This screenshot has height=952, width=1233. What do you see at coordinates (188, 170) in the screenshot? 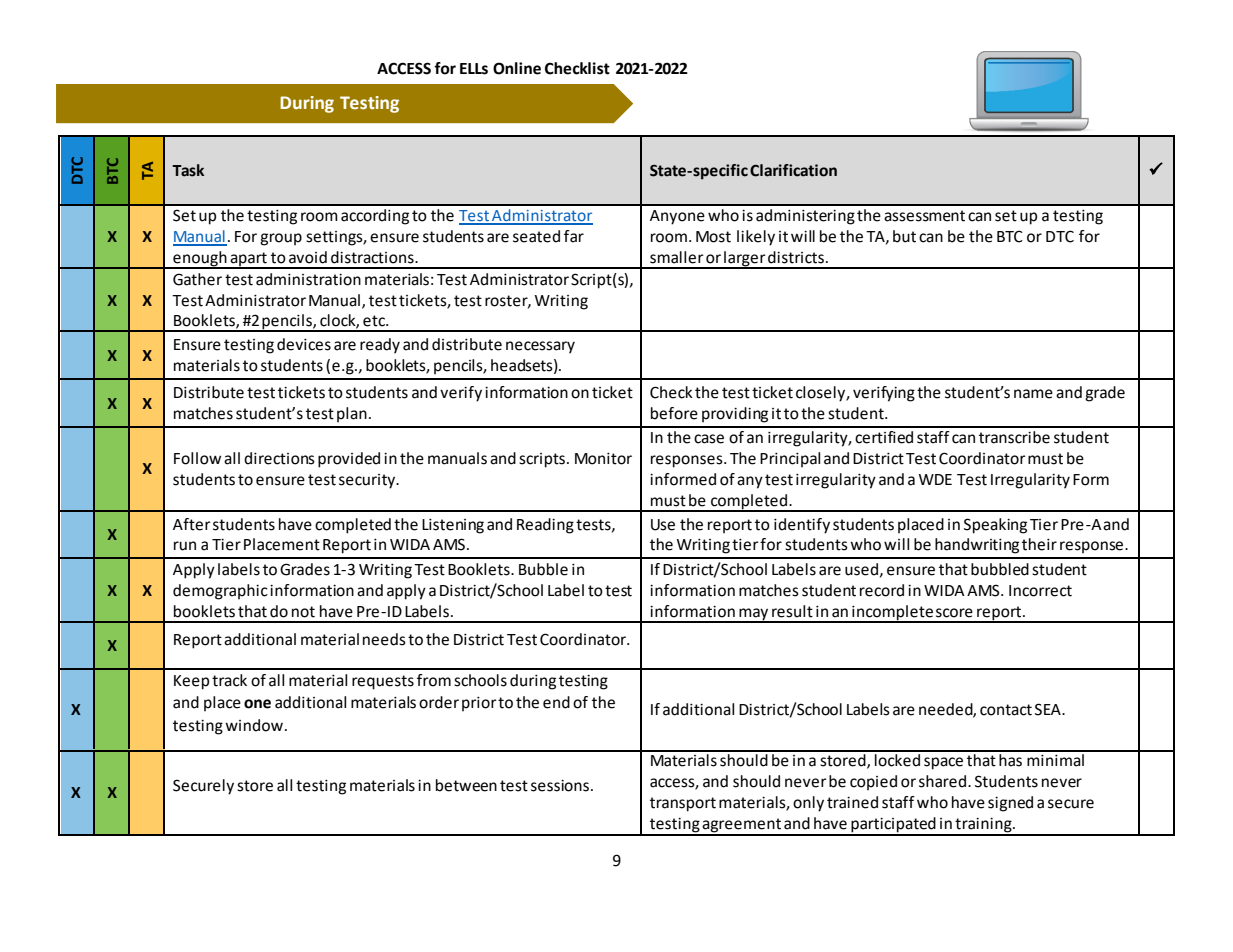
I see `Task` at bounding box center [188, 170].
